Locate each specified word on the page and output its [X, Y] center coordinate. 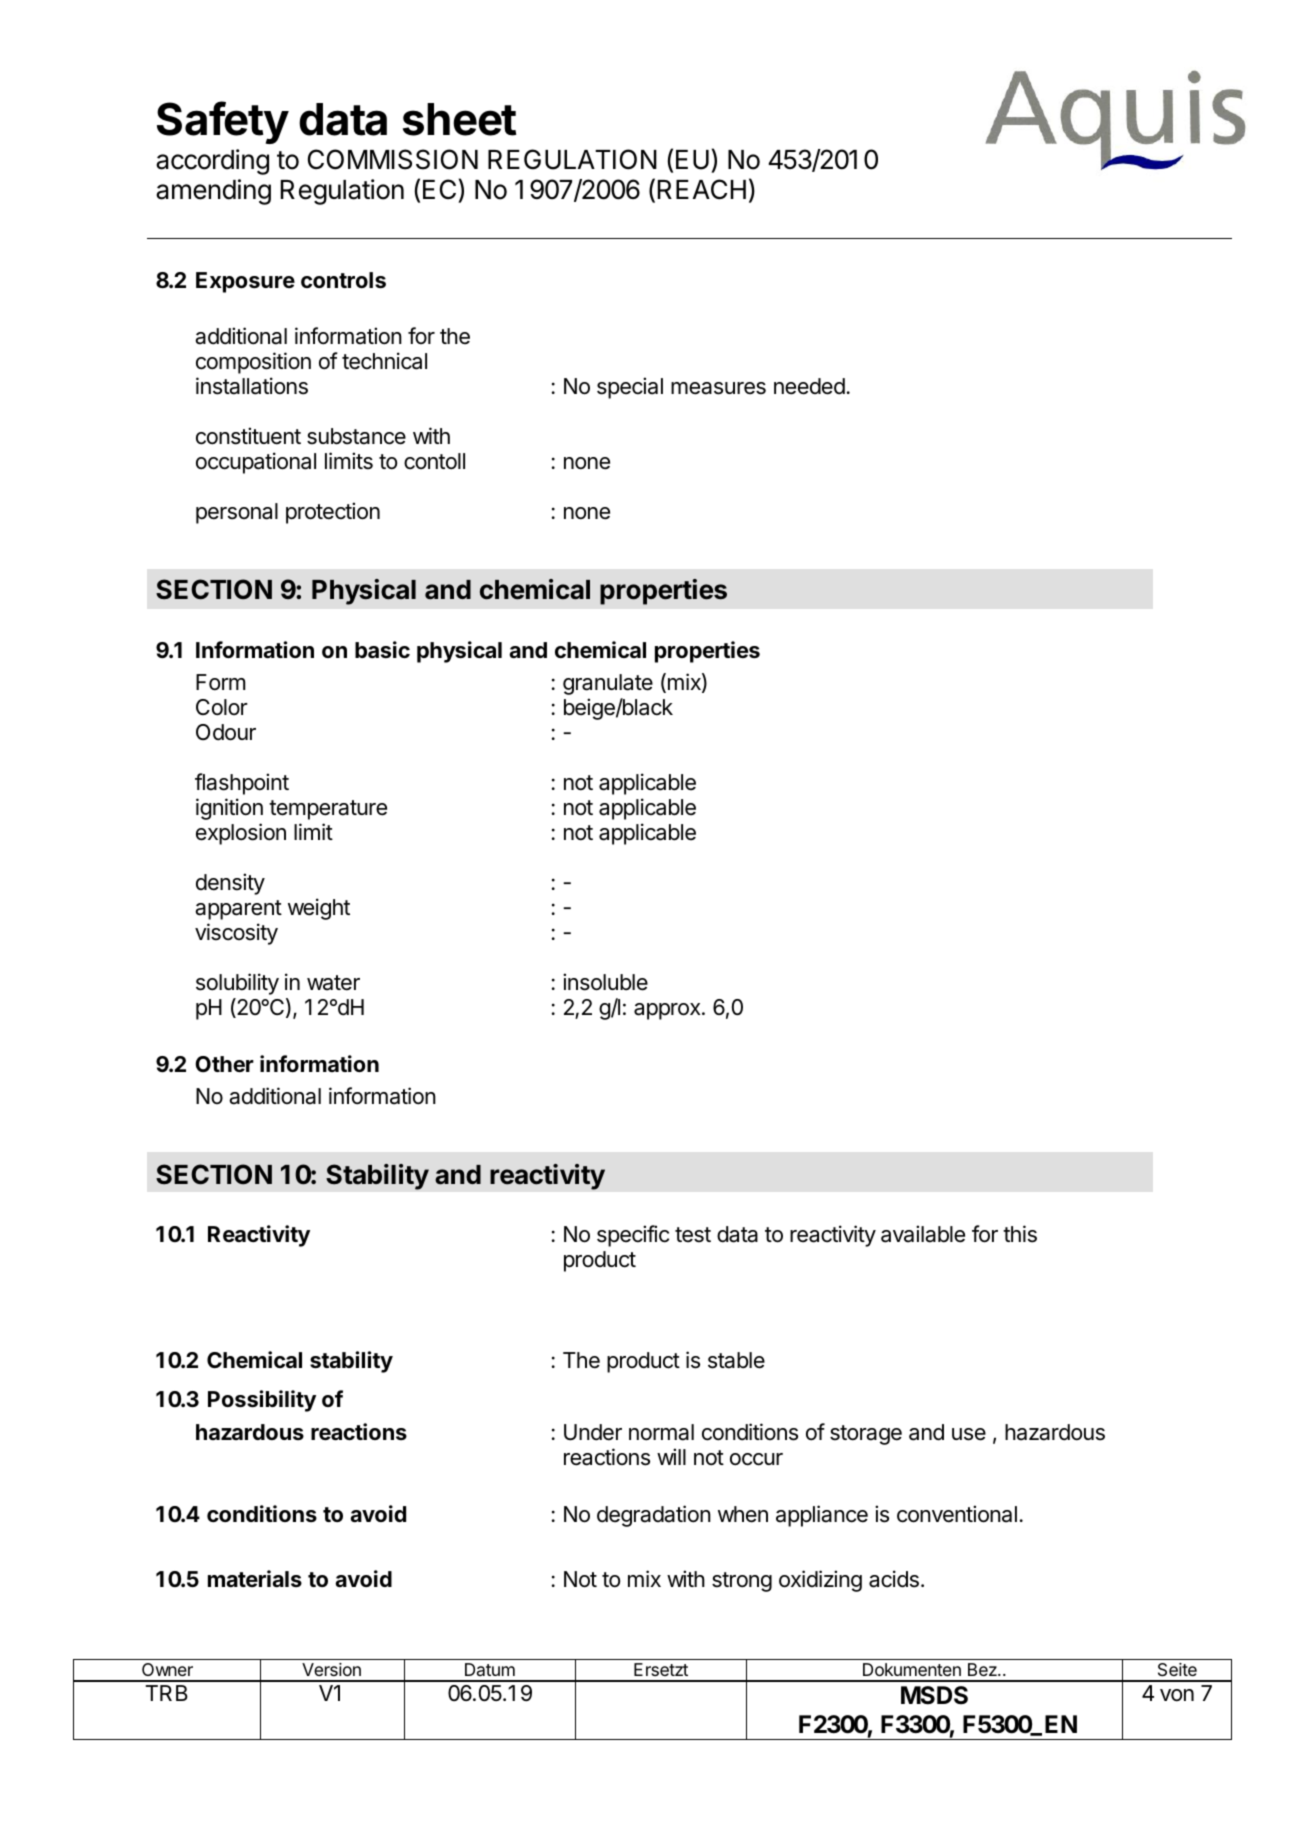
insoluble [605, 982]
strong [742, 1582]
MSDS [934, 1695]
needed [809, 386]
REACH [702, 189]
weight [319, 909]
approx [667, 1011]
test [693, 1235]
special [630, 388]
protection [333, 513]
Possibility [262, 1401]
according [212, 162]
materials [255, 1579]
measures [718, 388]
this [1020, 1234]
